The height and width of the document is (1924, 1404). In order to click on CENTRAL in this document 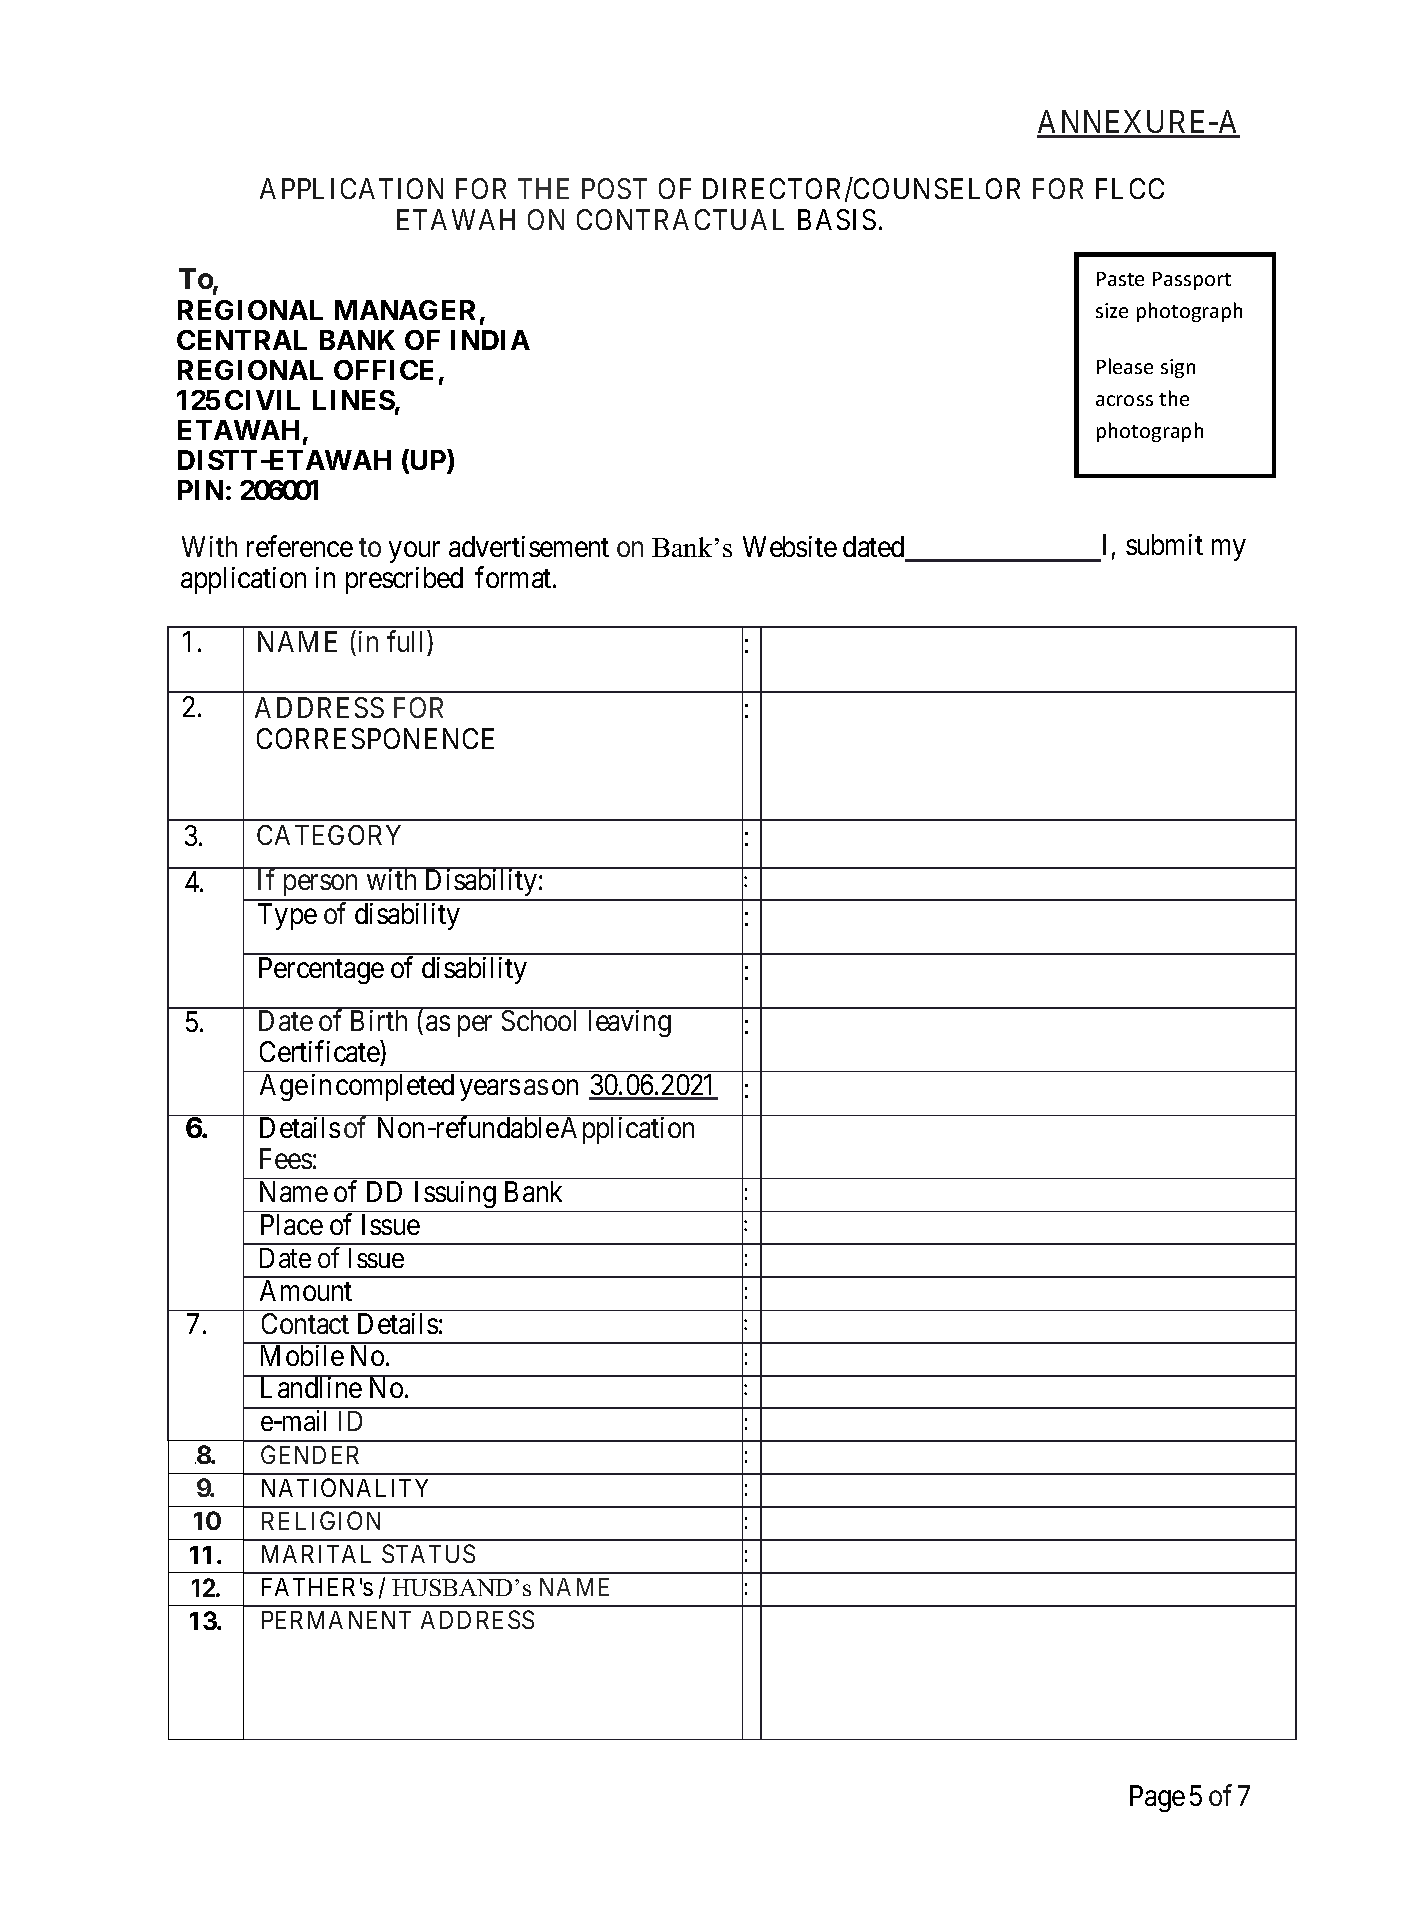, I will do `click(242, 340)`.
